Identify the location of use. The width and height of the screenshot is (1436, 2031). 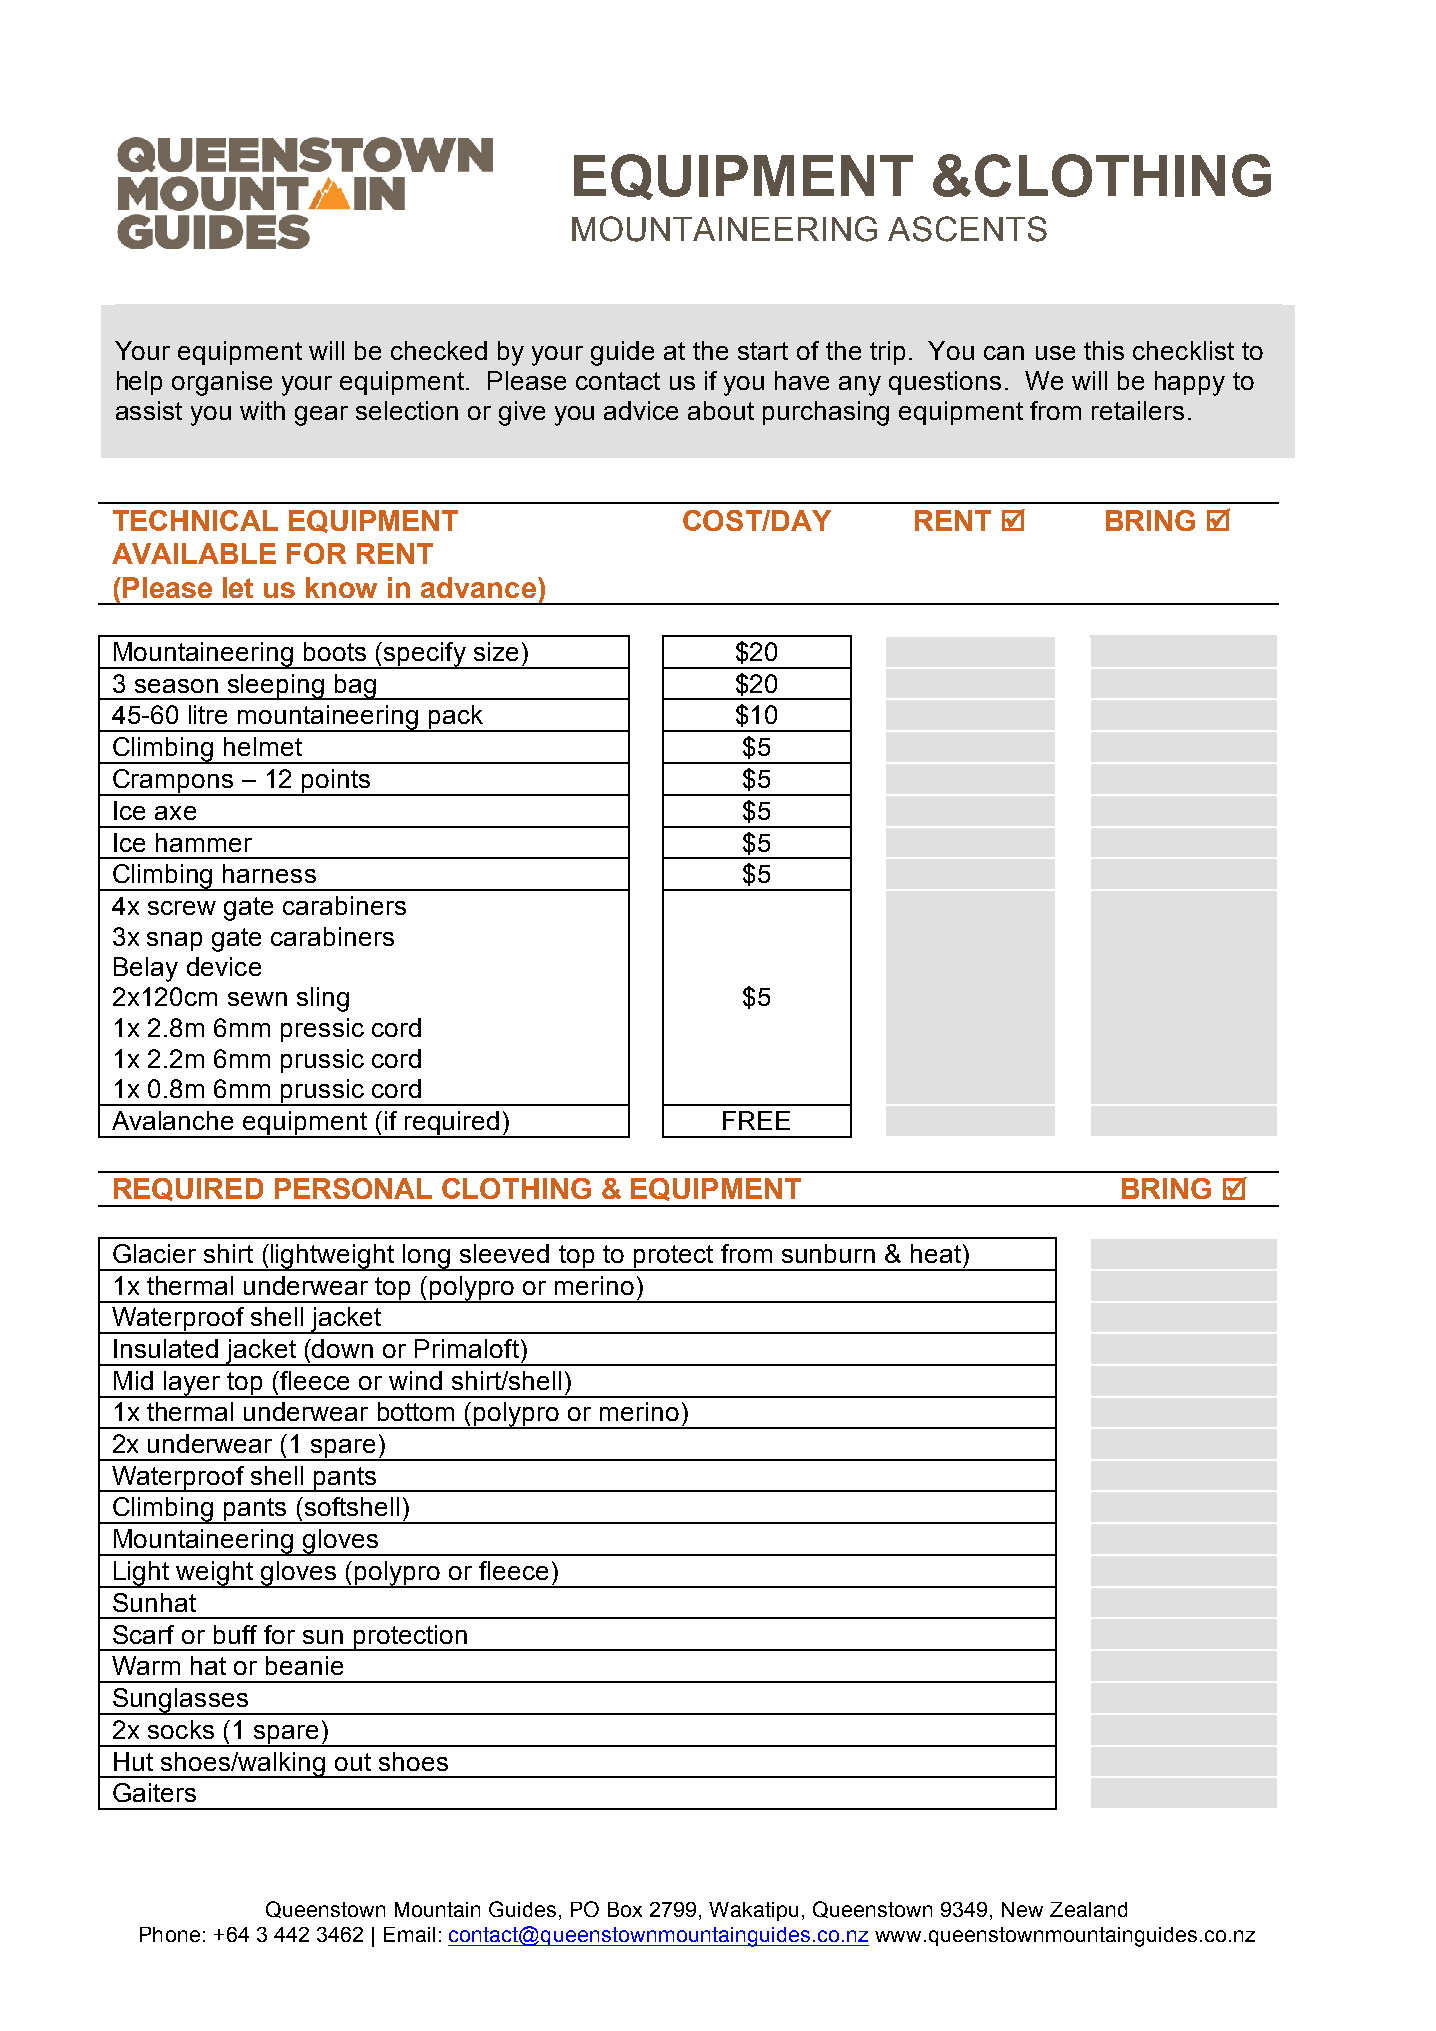
(1055, 353).
